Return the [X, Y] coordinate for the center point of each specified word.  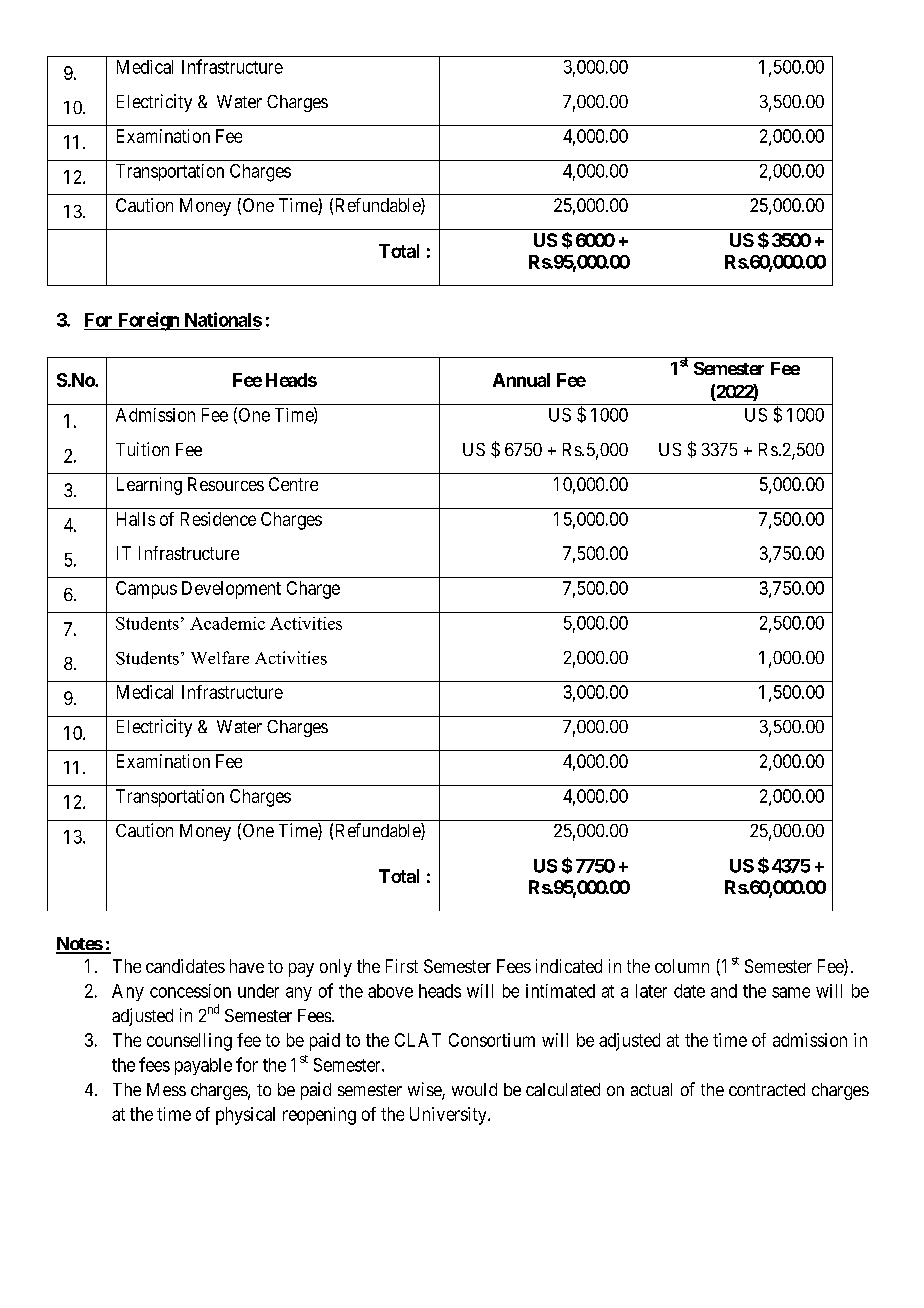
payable [203, 1066]
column [682, 966]
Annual [521, 380]
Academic [227, 623]
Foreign [148, 321]
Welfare [220, 657]
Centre [293, 484]
